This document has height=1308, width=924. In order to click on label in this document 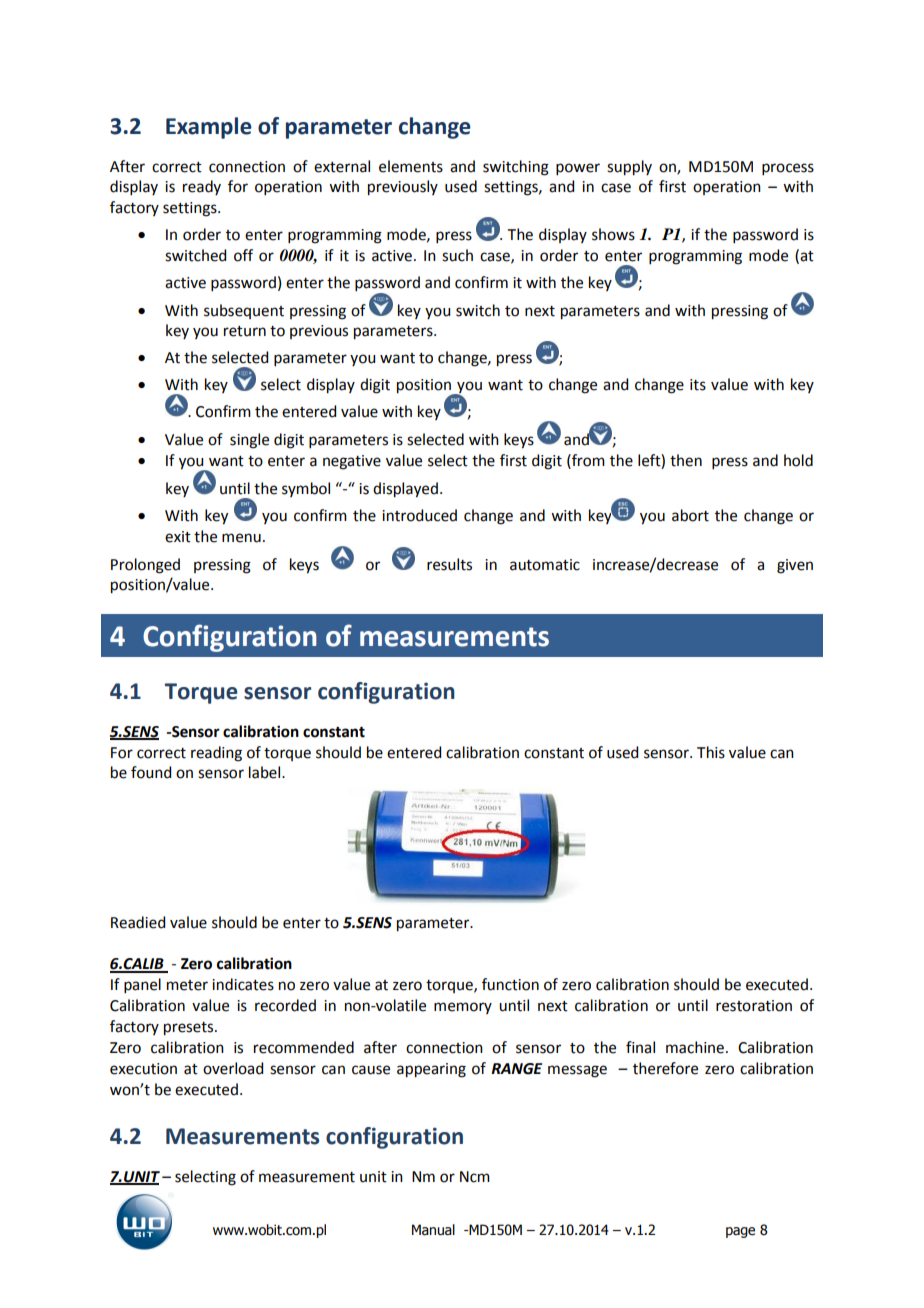, I will do `click(266, 772)`.
